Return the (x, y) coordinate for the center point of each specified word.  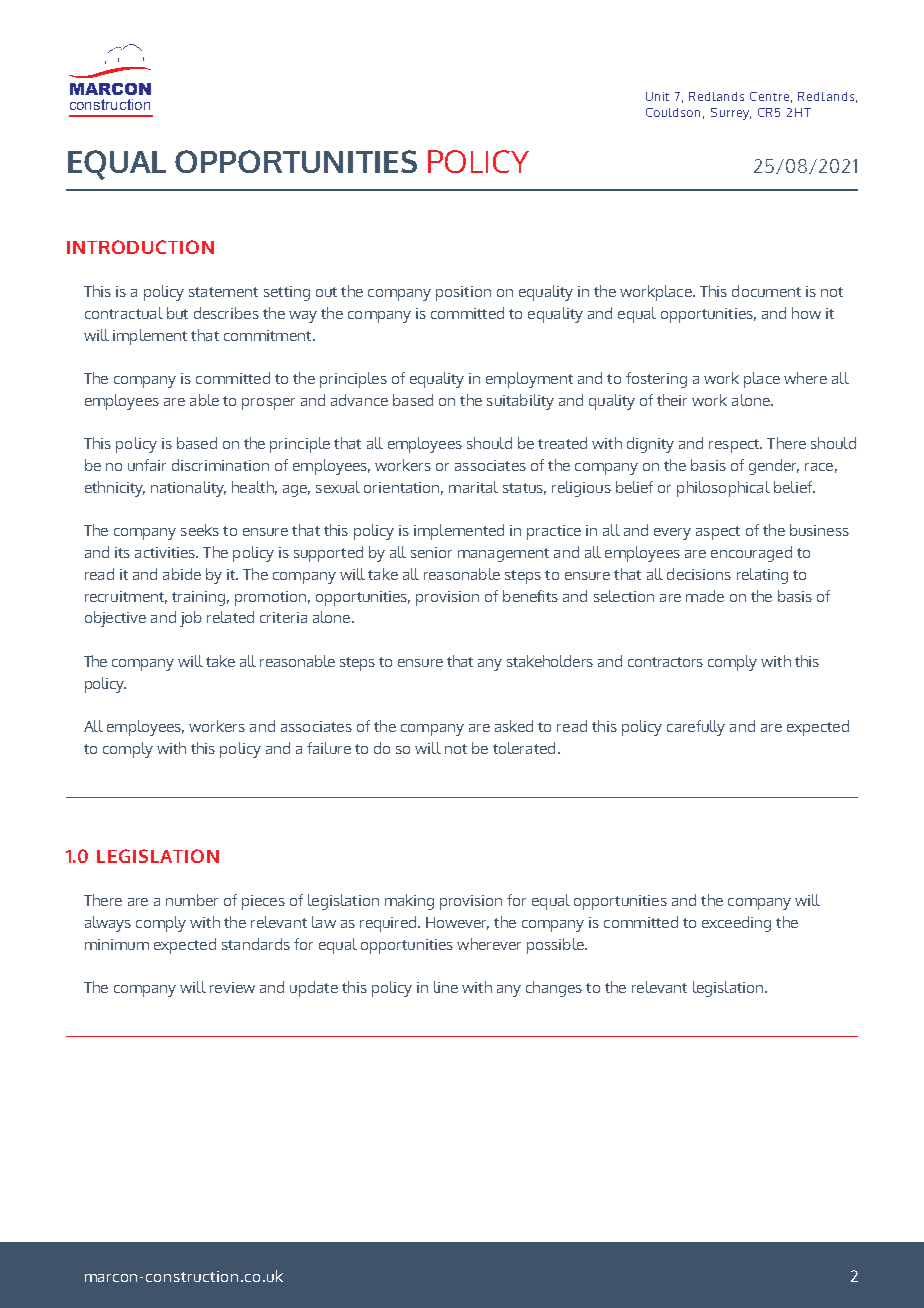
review (232, 987)
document (766, 291)
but (177, 313)
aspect (718, 533)
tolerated (524, 748)
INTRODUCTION (140, 247)
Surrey (731, 114)
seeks (200, 530)
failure (329, 748)
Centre (769, 96)
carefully (696, 728)
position (463, 293)
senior (431, 552)
